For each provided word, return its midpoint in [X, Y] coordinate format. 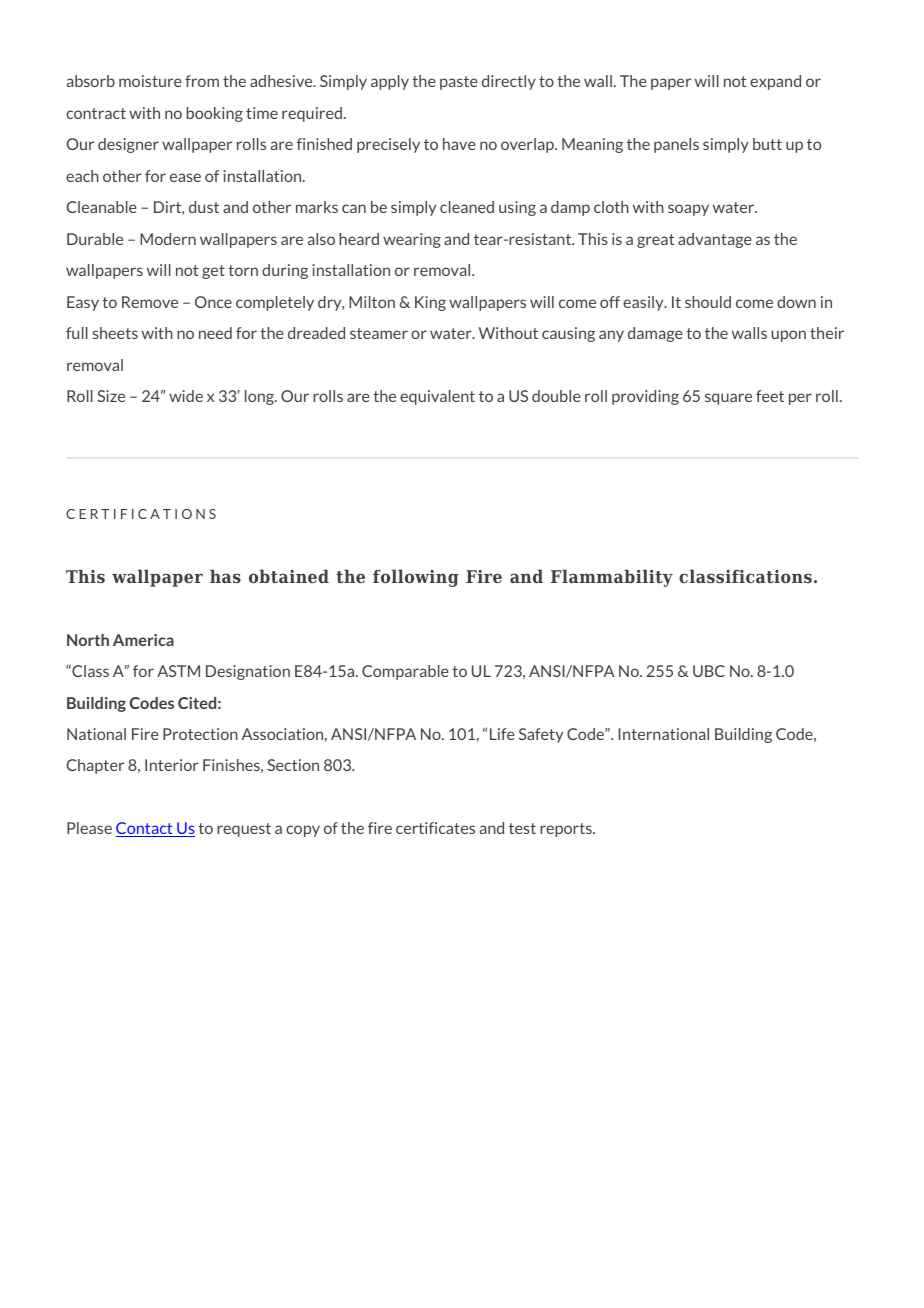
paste [459, 83]
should [708, 302]
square [728, 399]
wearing [412, 240]
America [143, 640]
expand [775, 82]
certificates [435, 828]
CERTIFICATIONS [141, 514]
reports [567, 830]
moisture [150, 81]
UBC [709, 671]
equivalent [437, 397]
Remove [150, 302]
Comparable [405, 672]
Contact [145, 829]
